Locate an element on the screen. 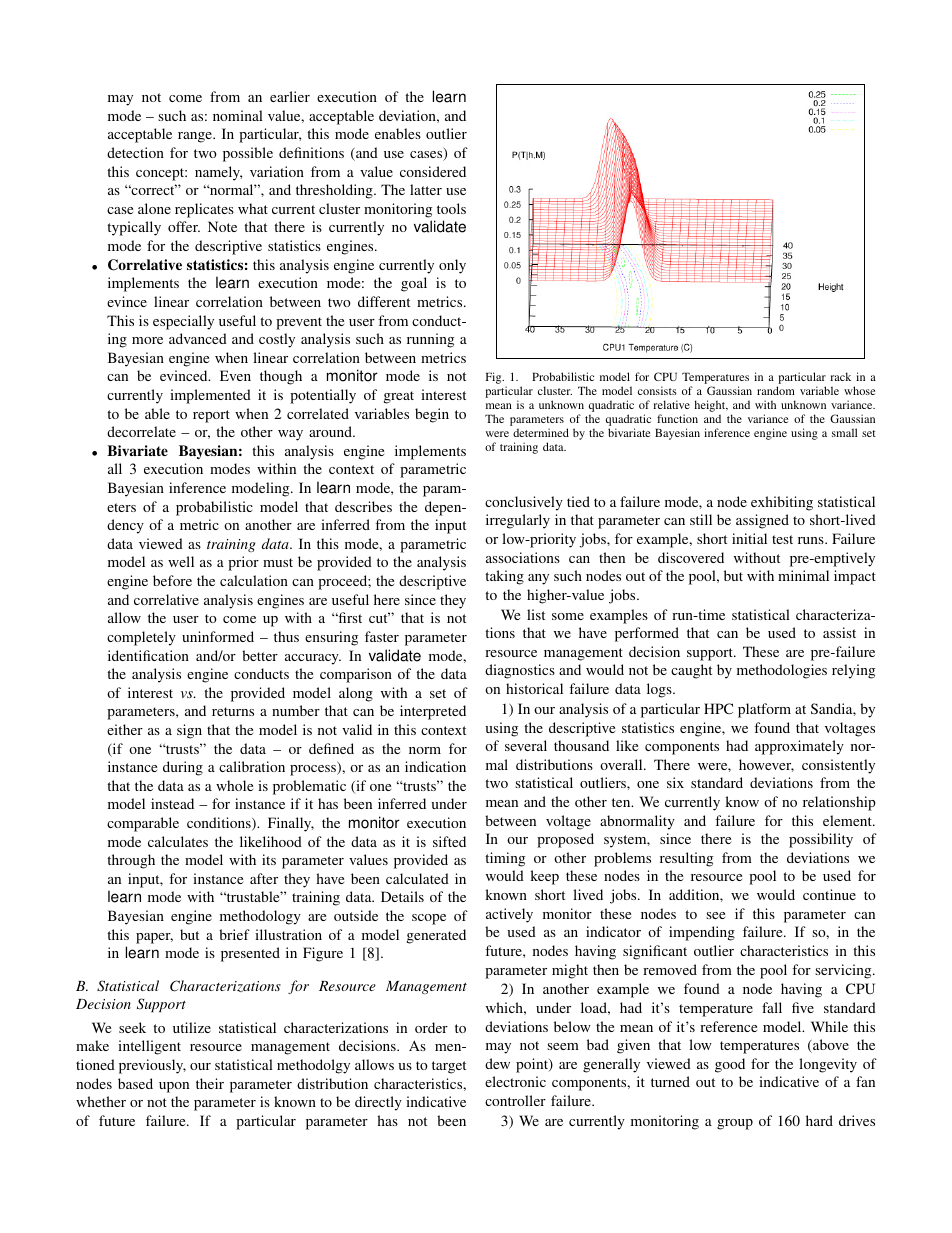 This screenshot has height=1233, width=952. taking is located at coordinates (504, 577).
